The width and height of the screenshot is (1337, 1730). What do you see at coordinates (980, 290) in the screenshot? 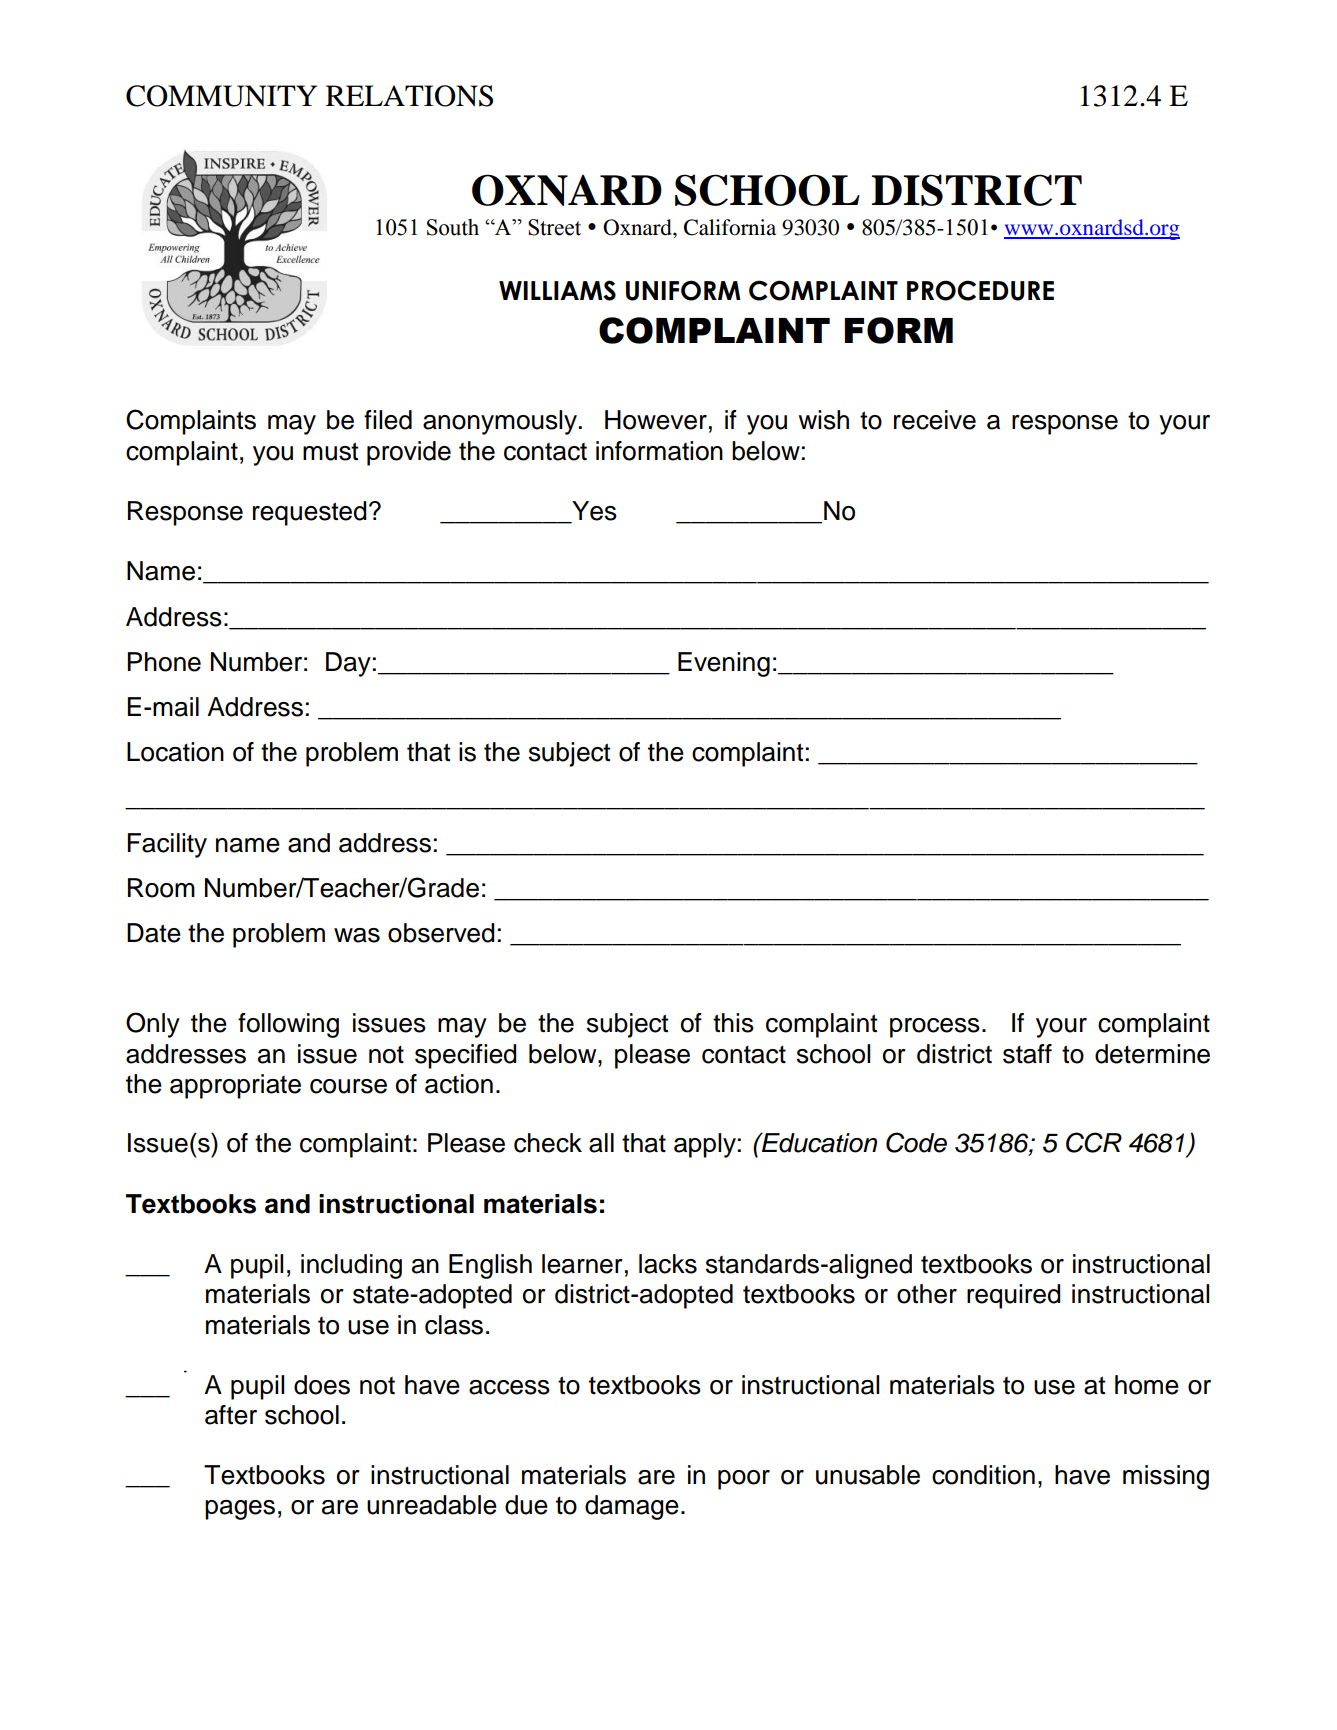
I see `PROCEDURE` at bounding box center [980, 290].
